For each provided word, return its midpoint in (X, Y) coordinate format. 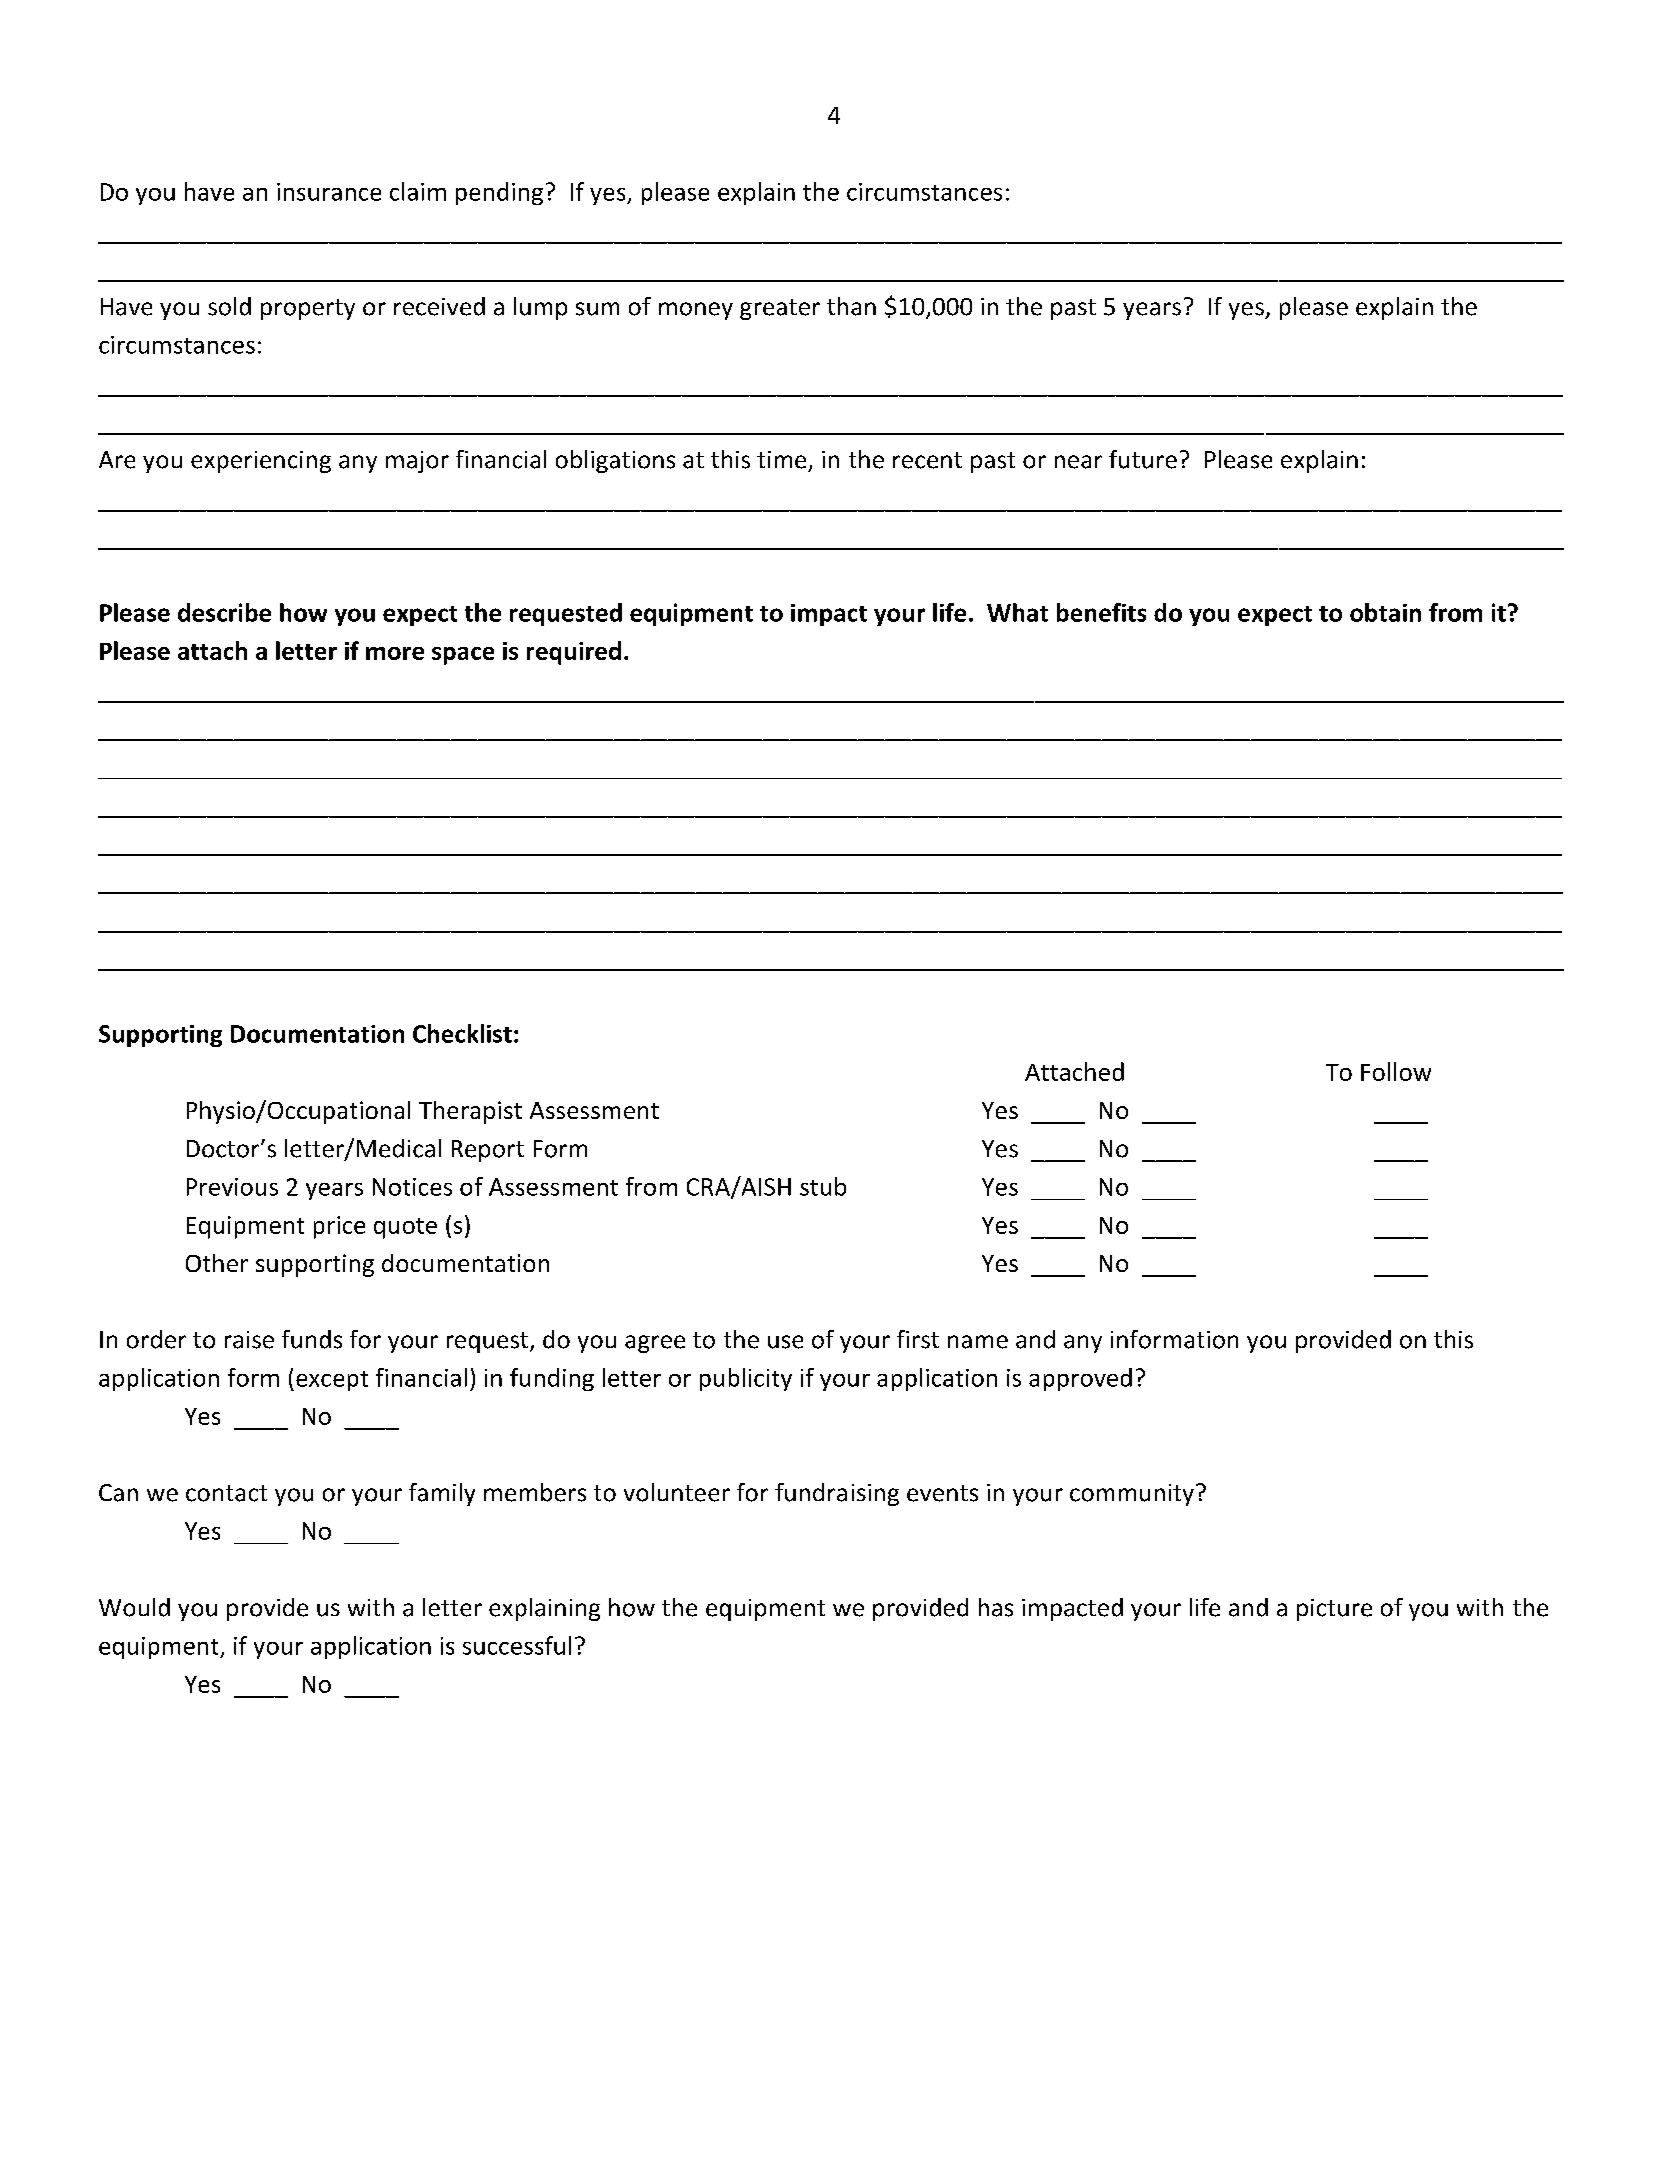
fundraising (837, 1494)
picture (1334, 1610)
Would (134, 1607)
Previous (232, 1187)
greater (780, 309)
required (574, 653)
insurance (329, 192)
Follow (1396, 1071)
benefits (1101, 612)
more (395, 653)
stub (823, 1186)
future (1143, 459)
